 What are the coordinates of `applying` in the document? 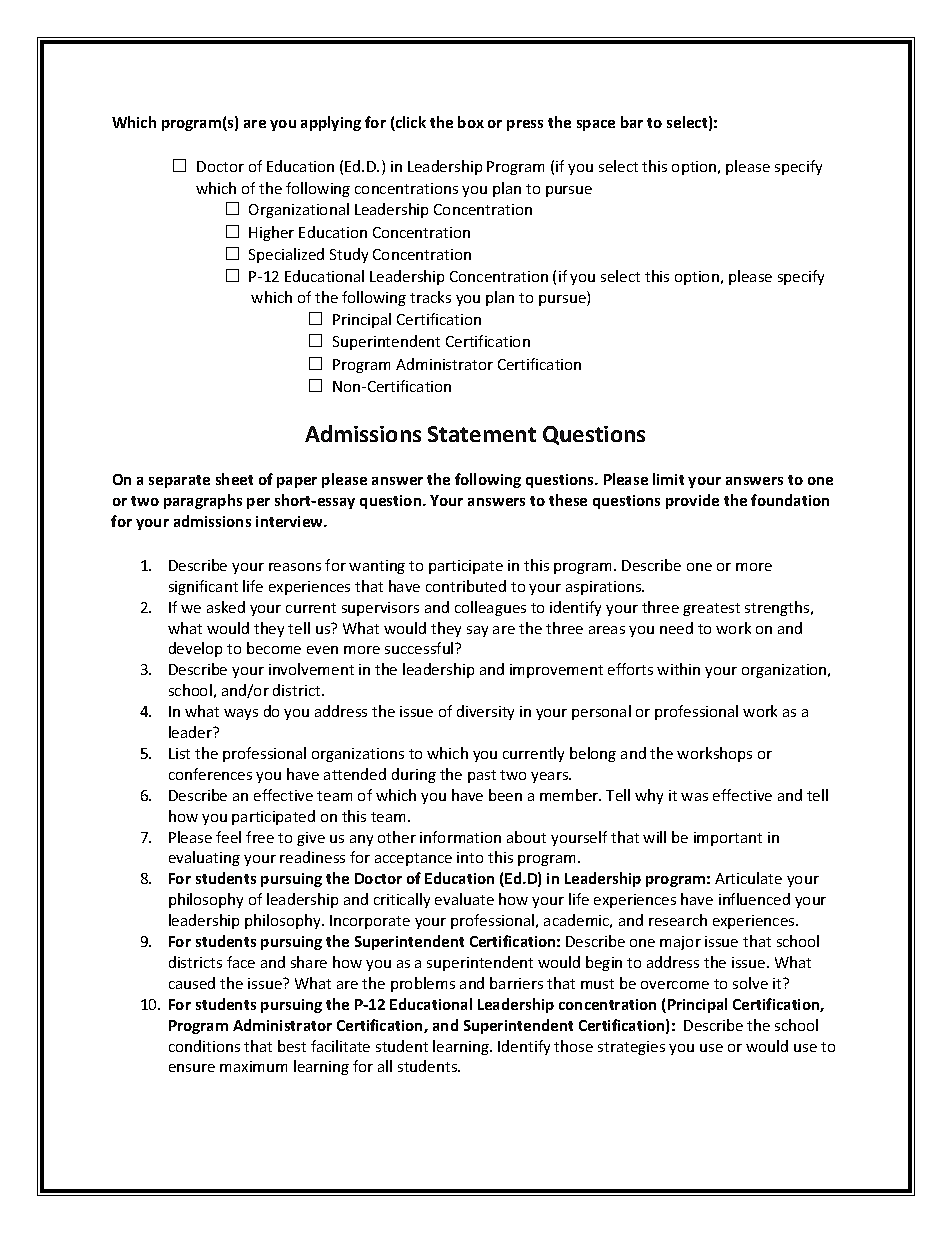 It's located at (331, 123).
